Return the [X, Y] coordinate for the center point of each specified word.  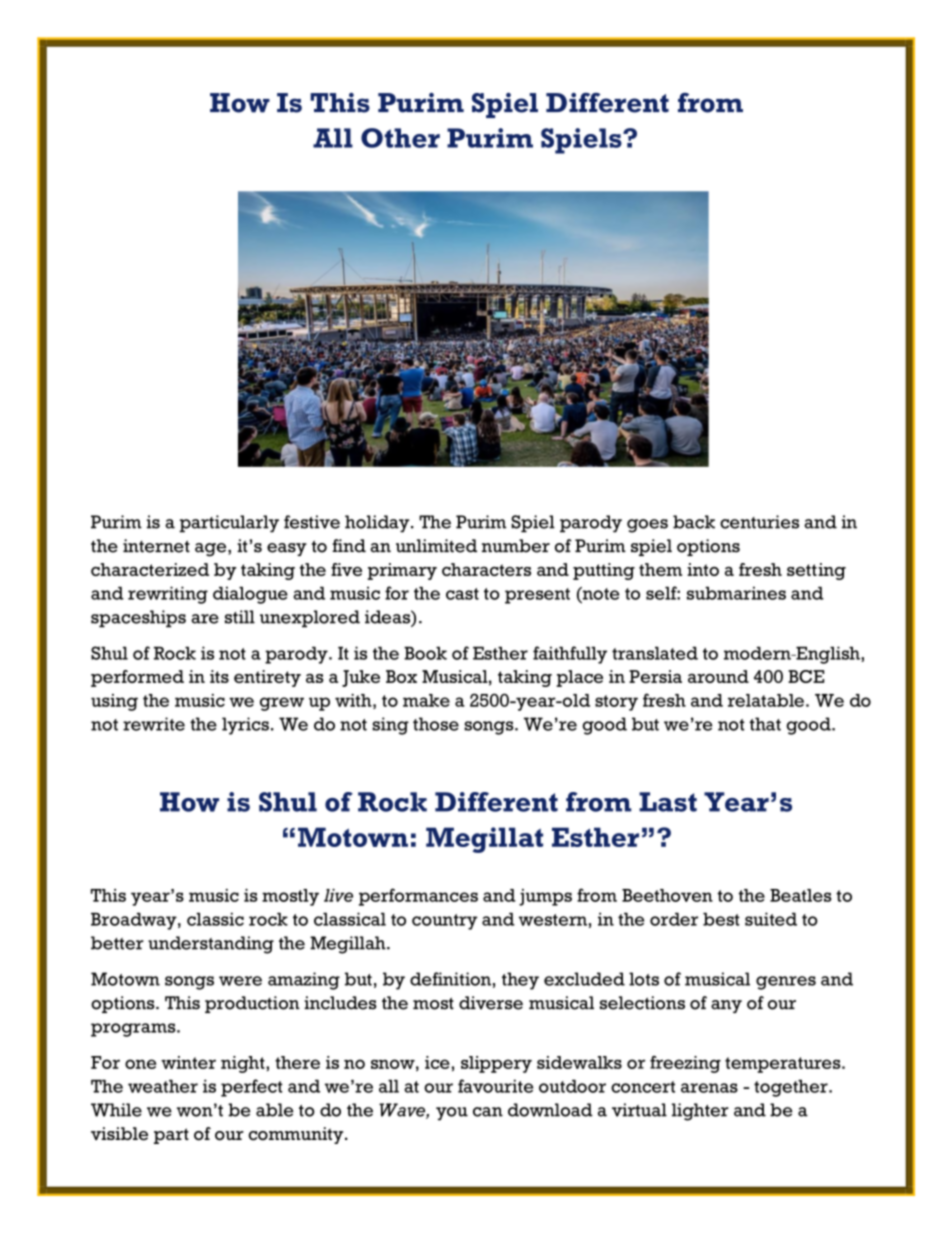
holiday [378, 524]
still [240, 617]
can [488, 1112]
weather [163, 1086]
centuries [759, 522]
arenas [709, 1088]
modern [758, 653]
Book [425, 653]
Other [400, 138]
